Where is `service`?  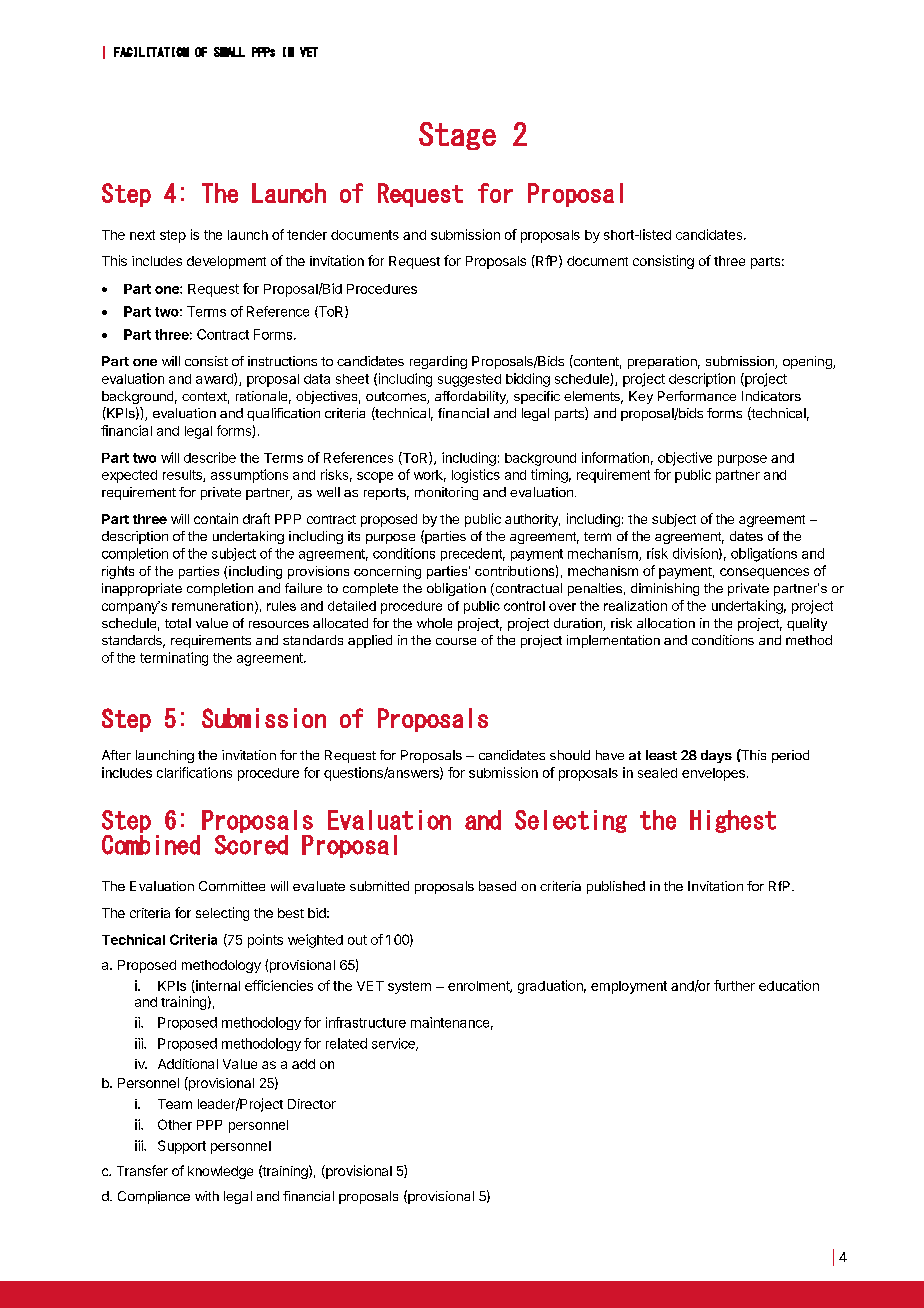
service is located at coordinates (394, 1044).
